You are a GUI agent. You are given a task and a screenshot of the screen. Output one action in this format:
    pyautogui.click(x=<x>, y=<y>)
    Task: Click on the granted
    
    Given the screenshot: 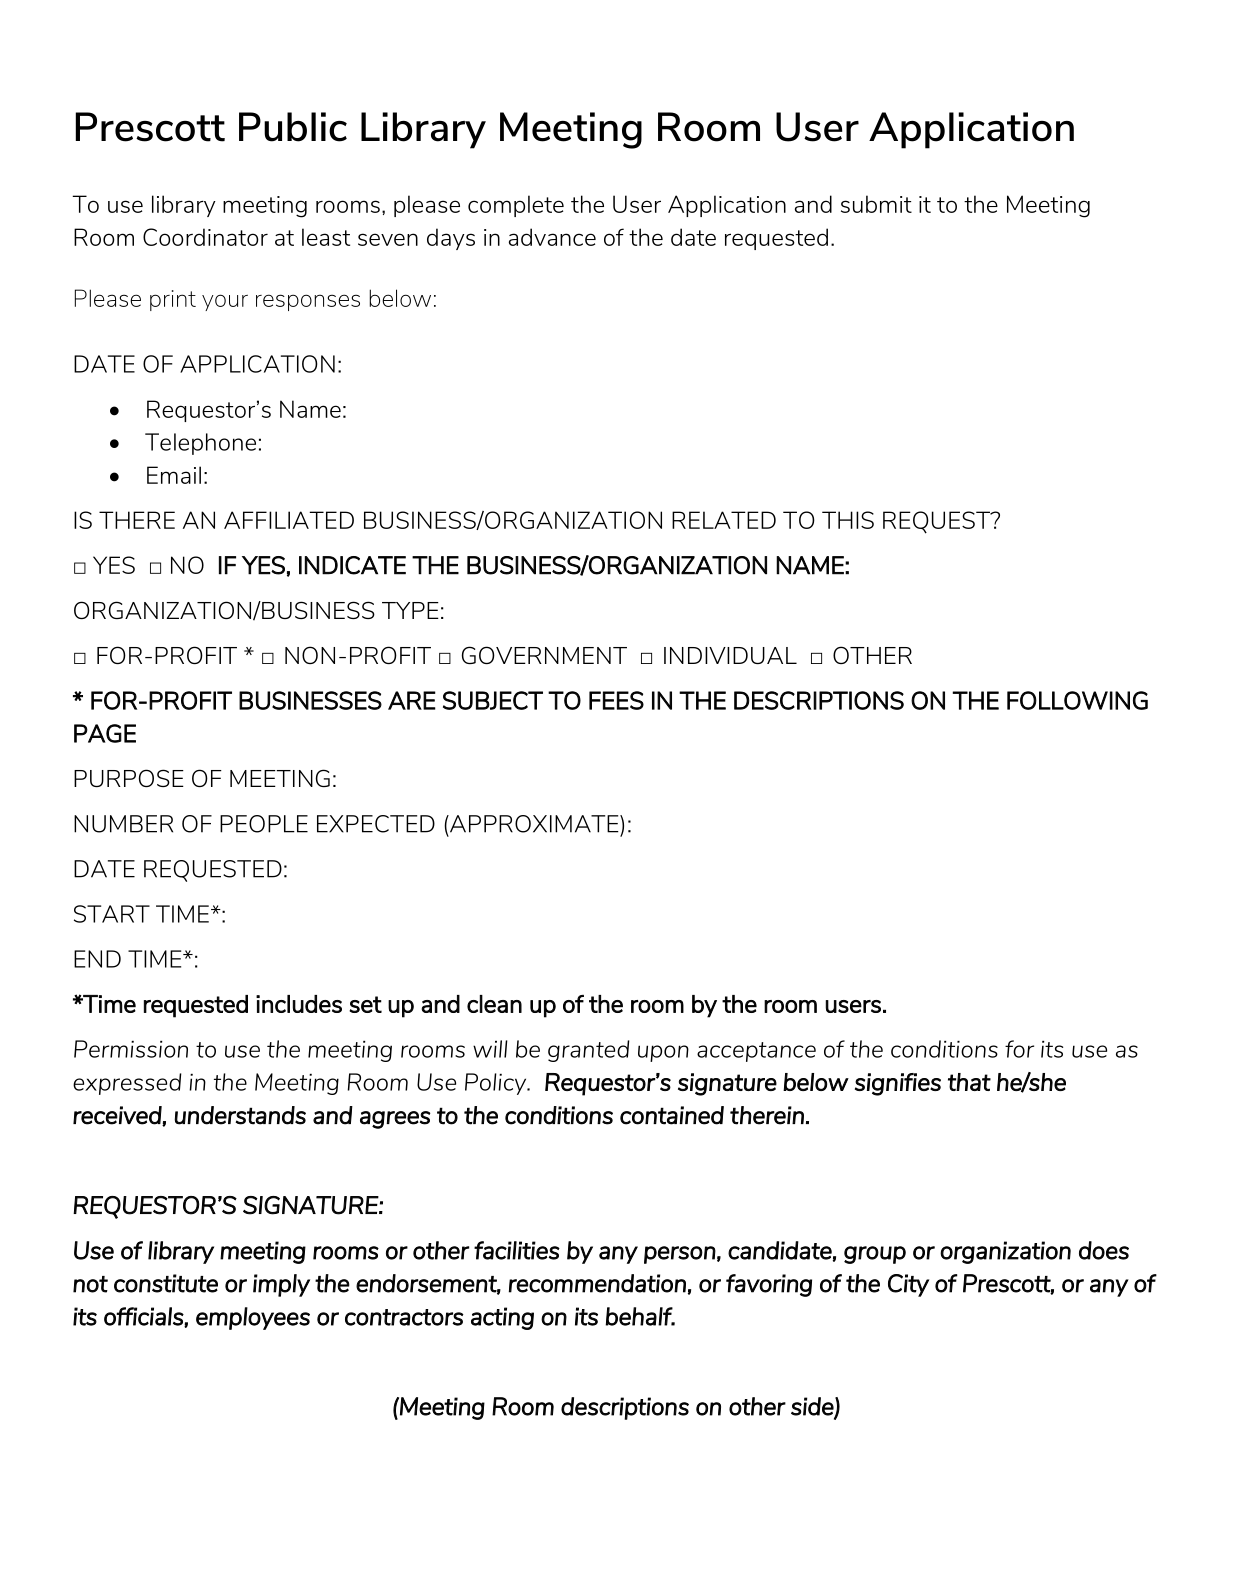 What is the action you would take?
    pyautogui.click(x=589, y=1051)
